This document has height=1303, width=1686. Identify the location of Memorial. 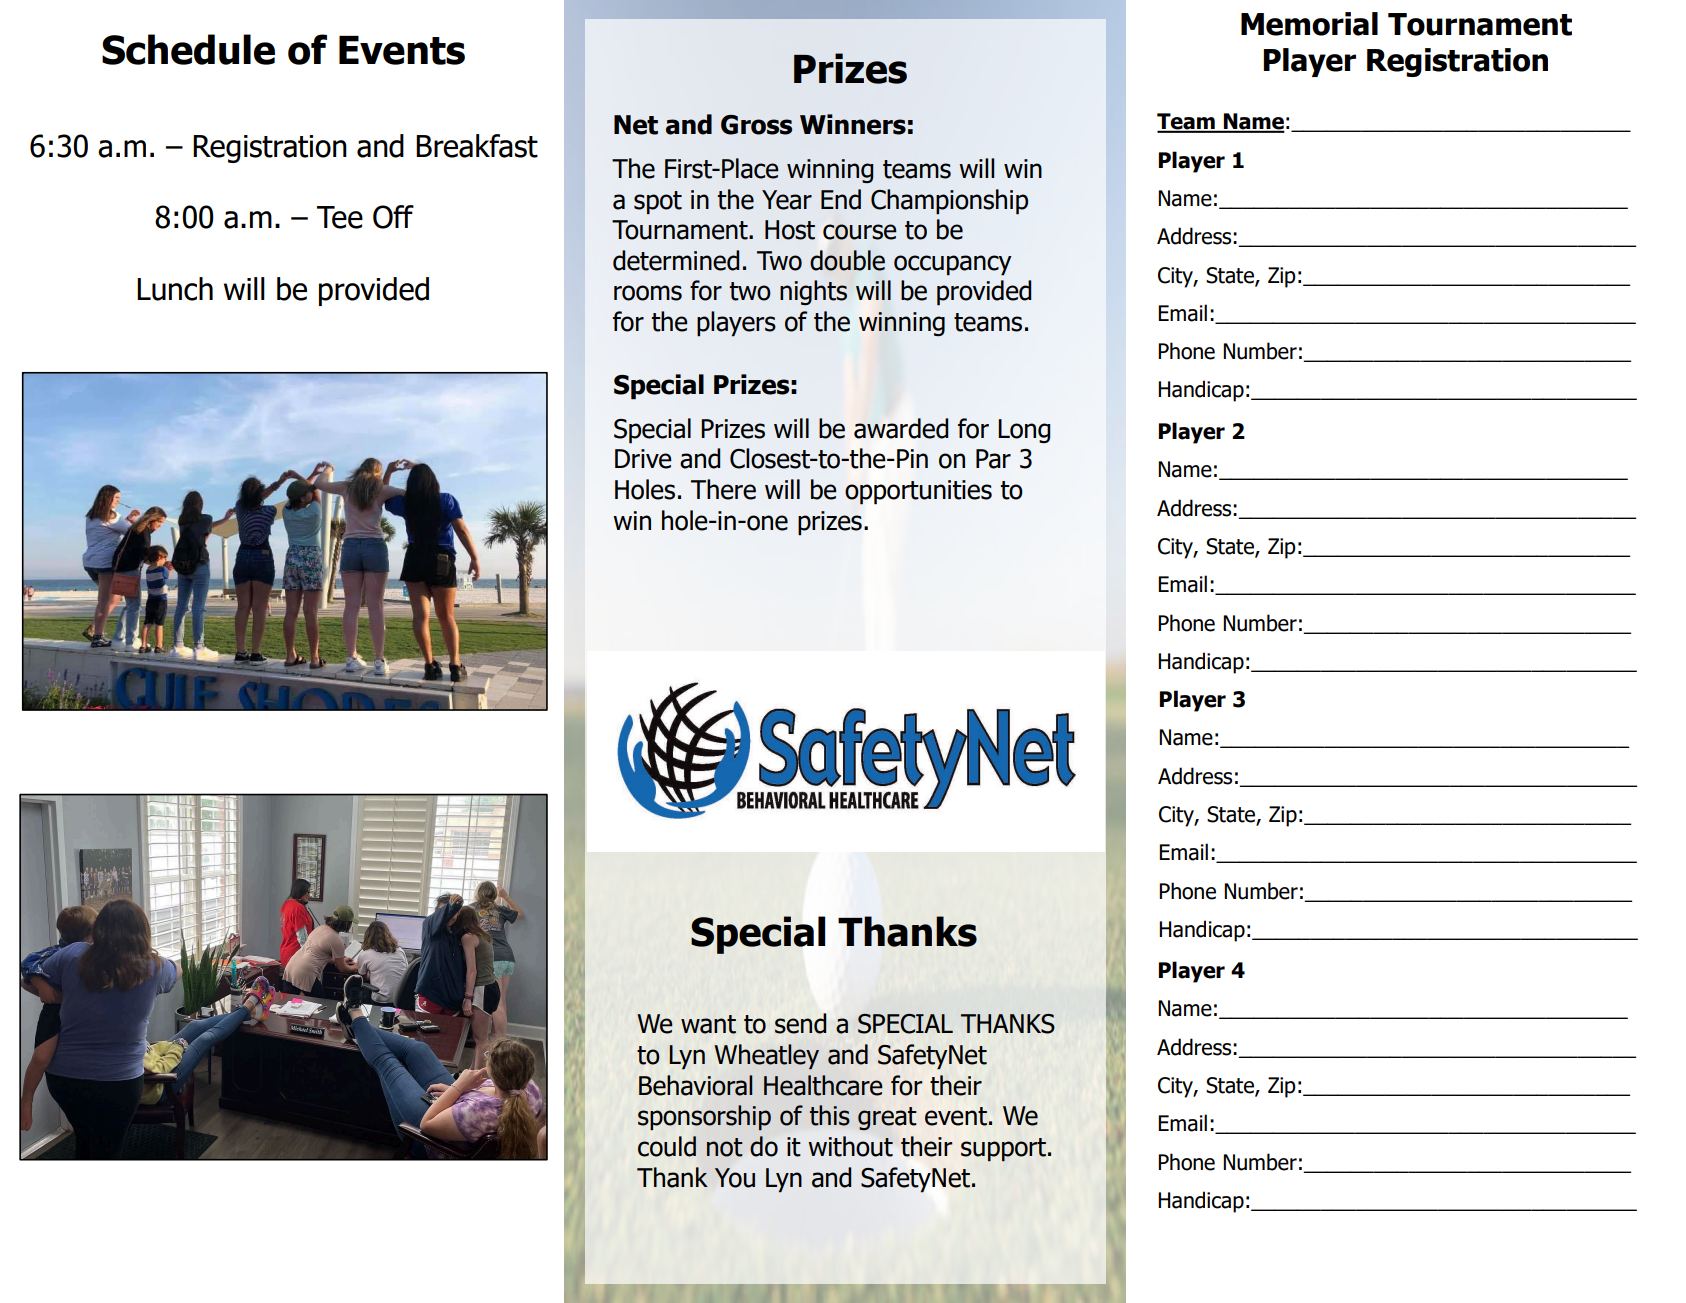
(1309, 24).
